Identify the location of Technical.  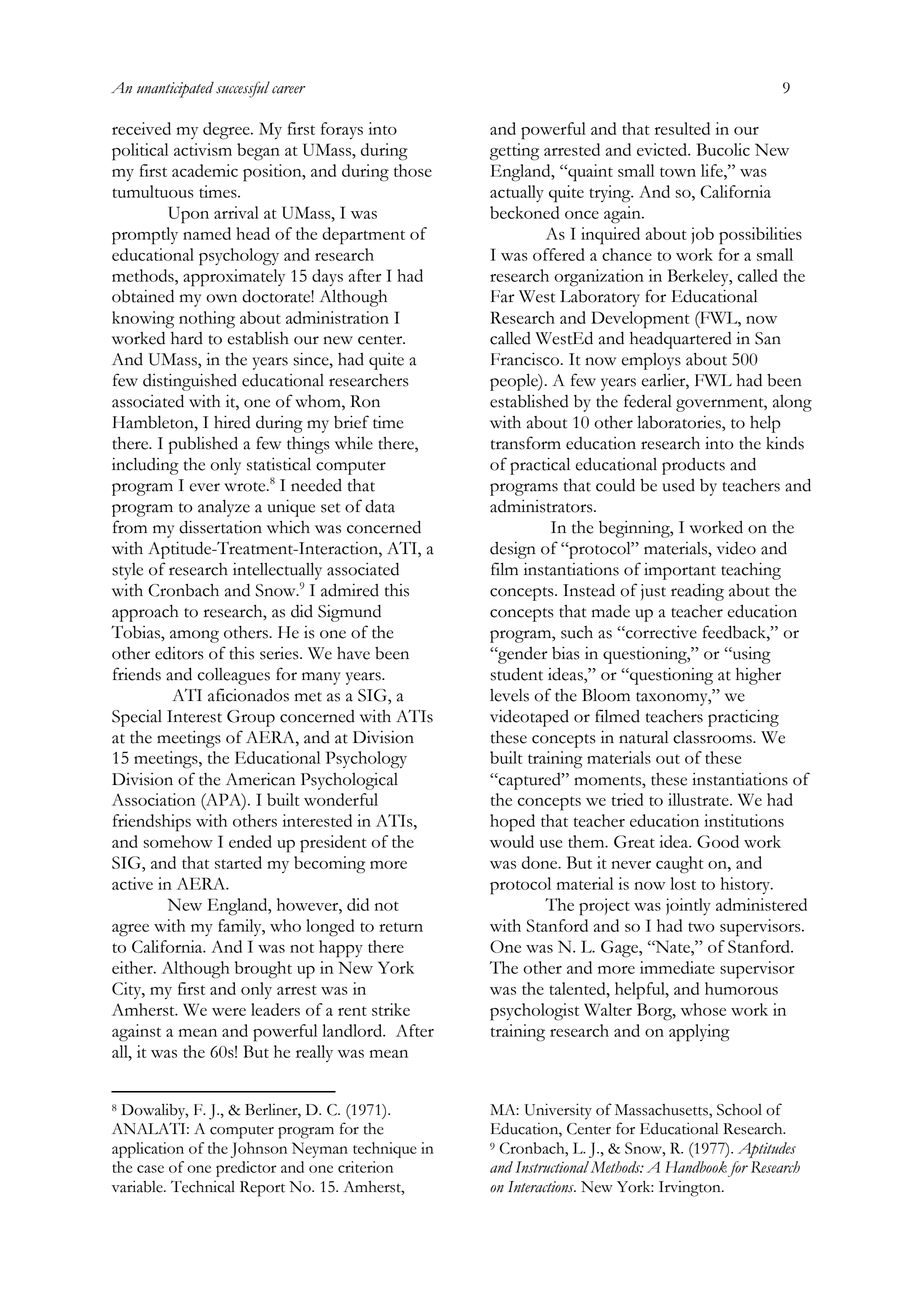
(203, 1187).
